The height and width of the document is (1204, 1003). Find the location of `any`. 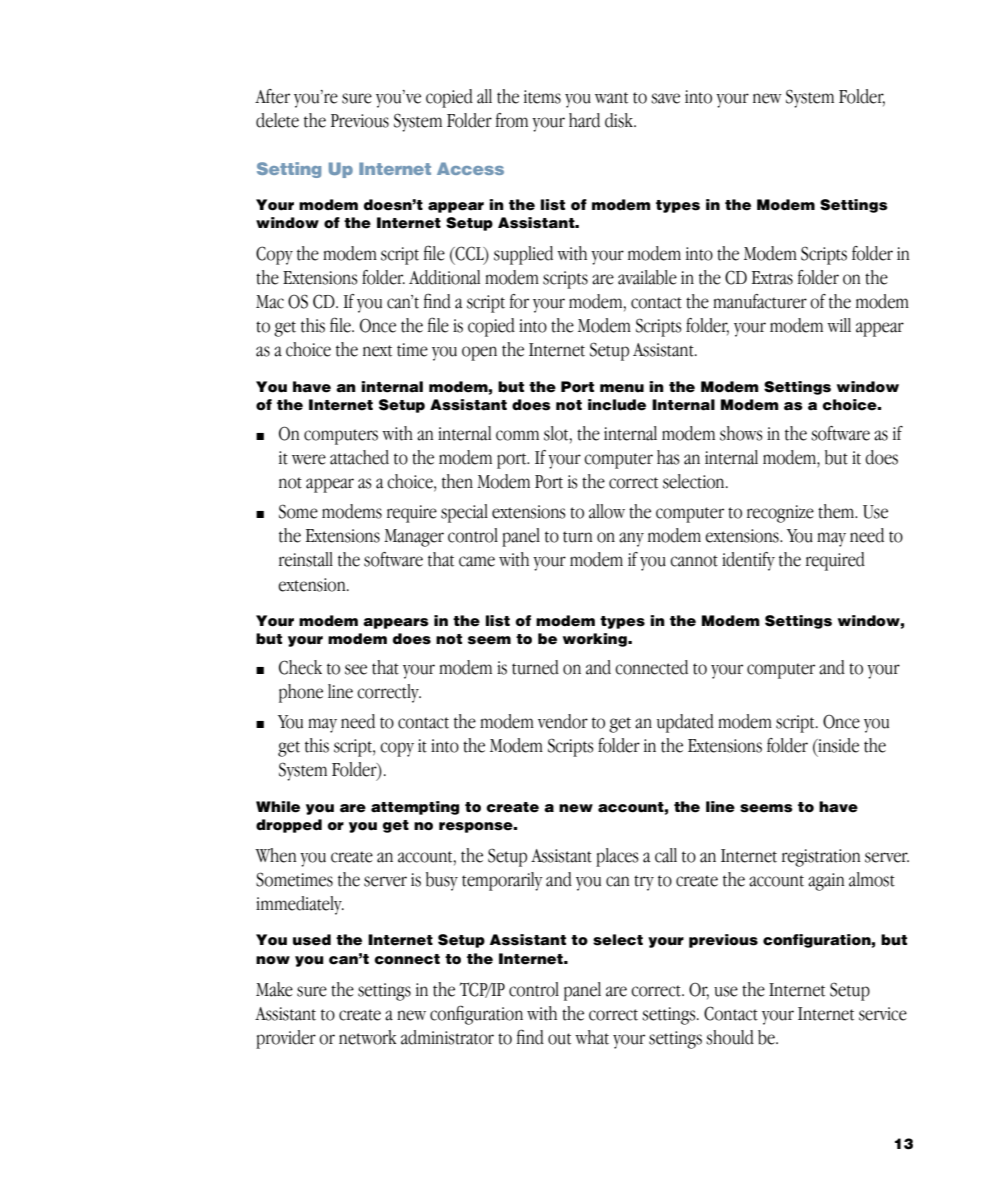

any is located at coordinates (631, 539).
